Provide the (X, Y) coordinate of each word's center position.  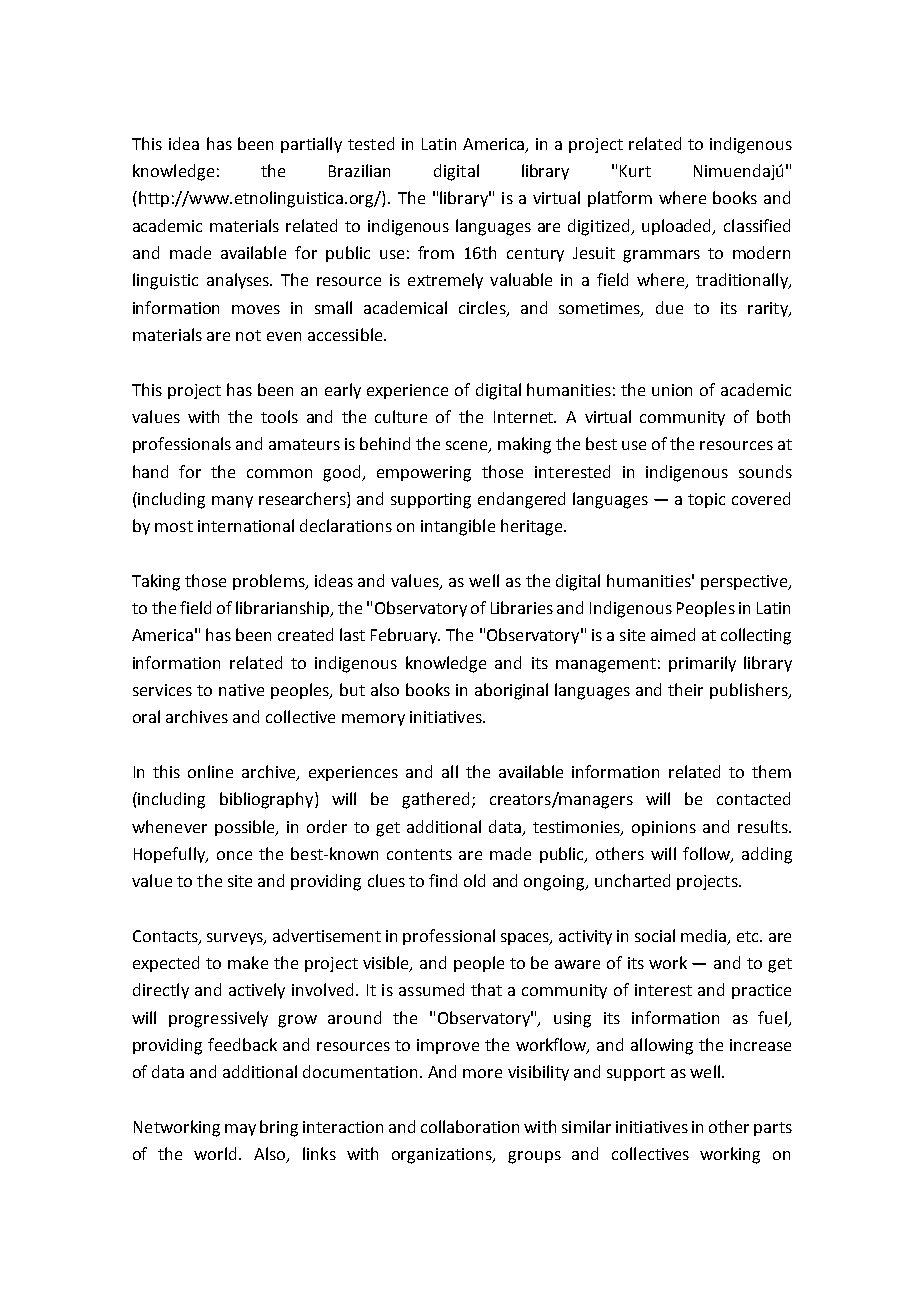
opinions (664, 828)
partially (311, 145)
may (240, 1130)
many (232, 502)
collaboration (470, 1126)
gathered (435, 800)
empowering (424, 474)
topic (706, 500)
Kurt (635, 171)
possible (246, 828)
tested (371, 143)
